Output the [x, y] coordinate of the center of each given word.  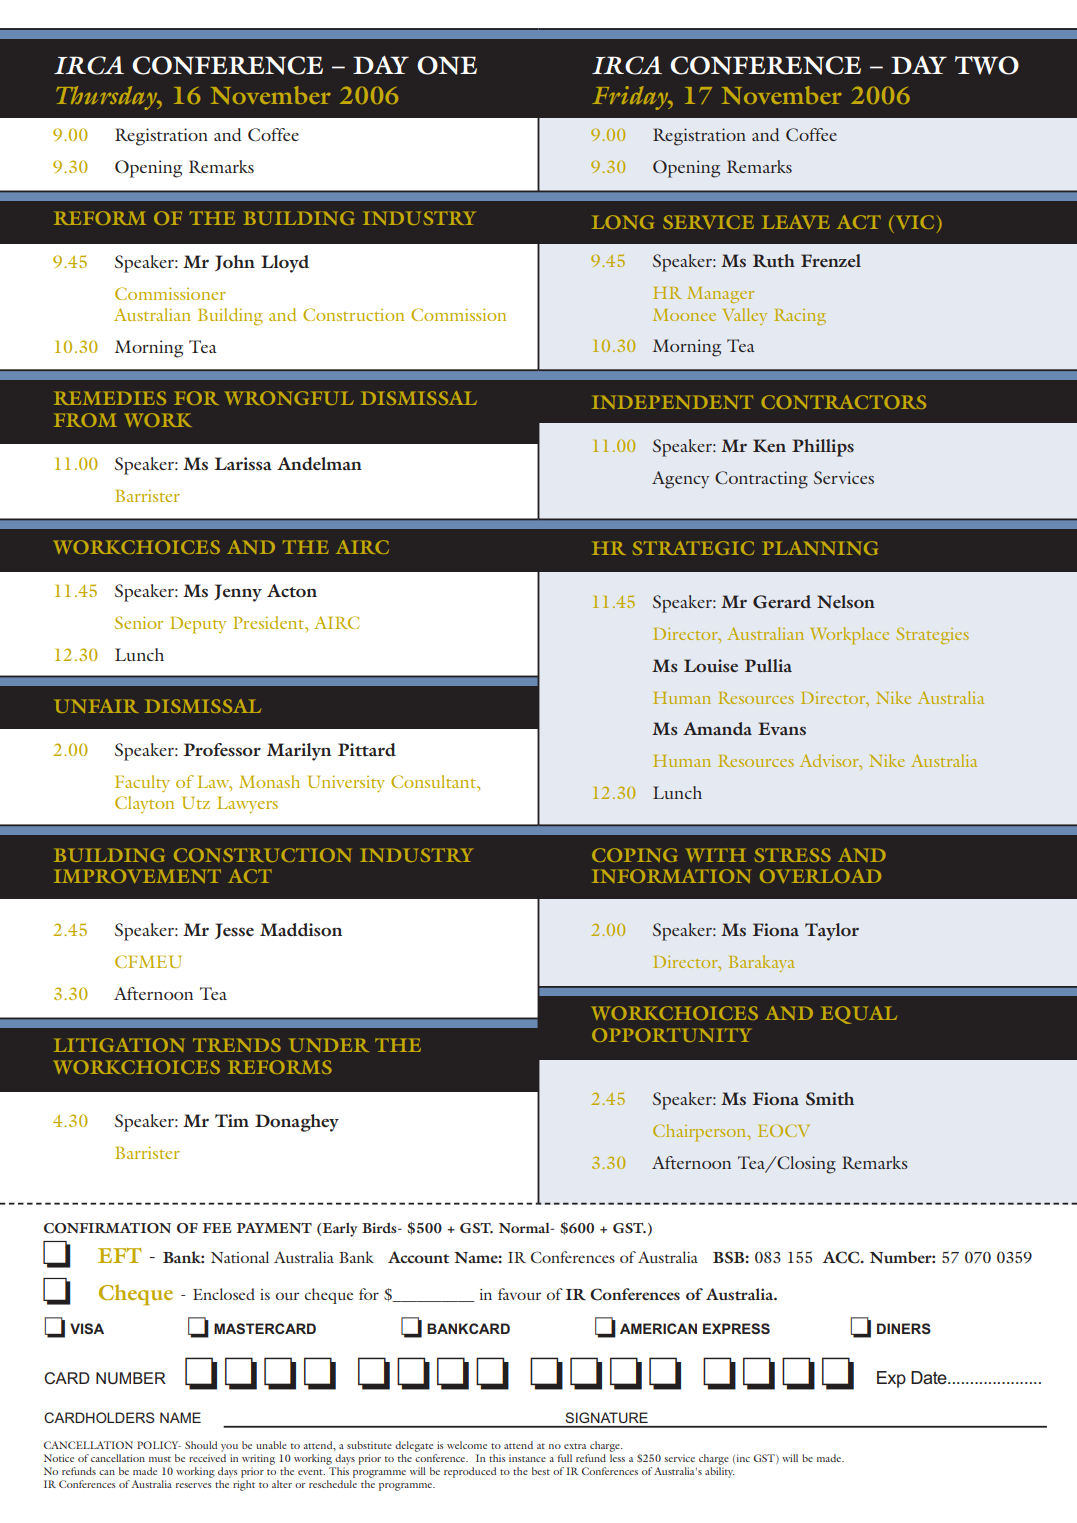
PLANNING [820, 548]
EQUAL [859, 1015]
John [235, 263]
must [160, 1459]
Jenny [238, 593]
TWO [987, 65]
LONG [623, 222]
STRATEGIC [693, 548]
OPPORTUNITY [672, 1035]
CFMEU [148, 961]
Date [930, 1377]
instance [527, 1458]
